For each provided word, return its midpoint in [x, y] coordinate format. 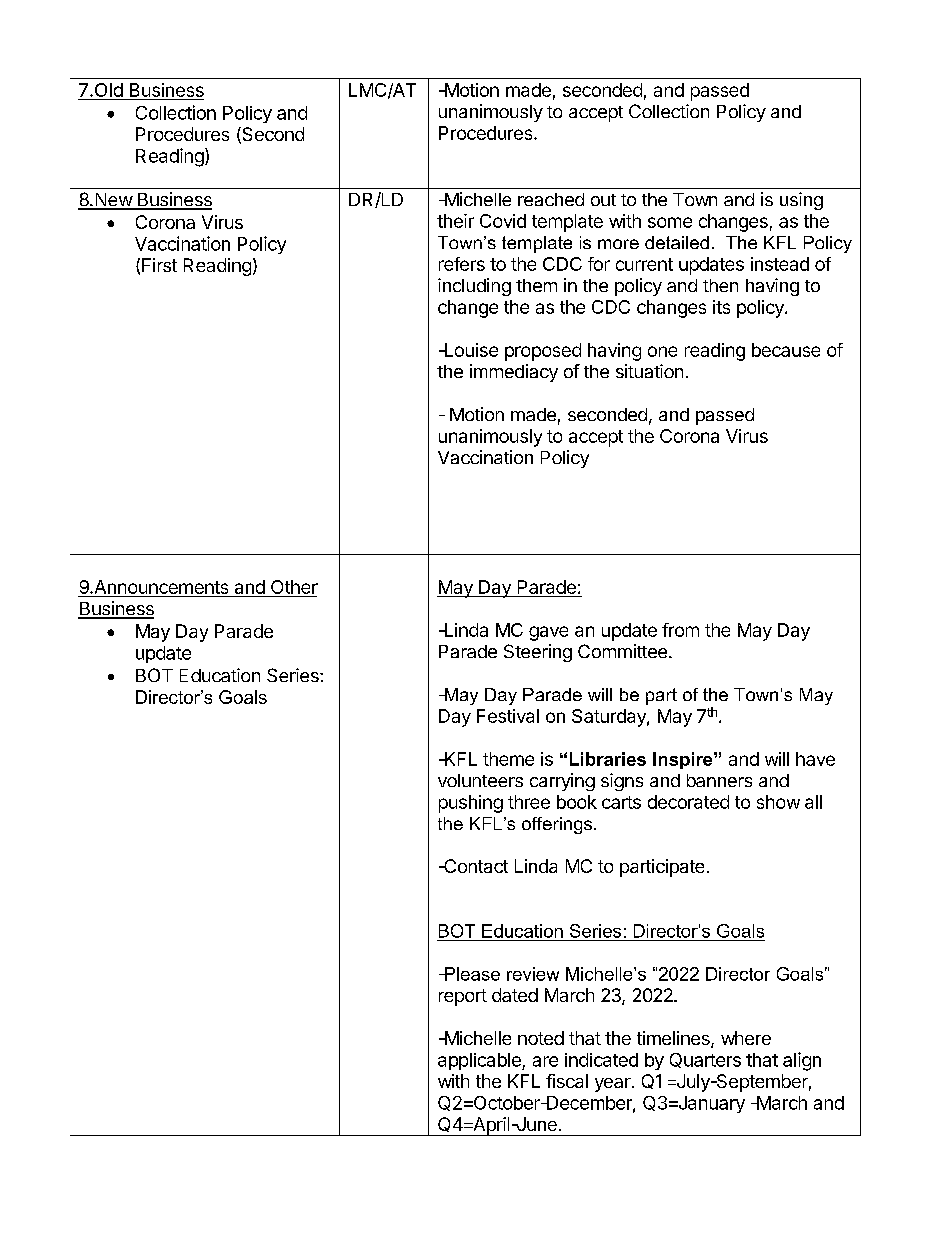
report [463, 997]
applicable [480, 1061]
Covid [503, 221]
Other [293, 588]
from [680, 630]
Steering [538, 653]
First [159, 265]
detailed [677, 242]
